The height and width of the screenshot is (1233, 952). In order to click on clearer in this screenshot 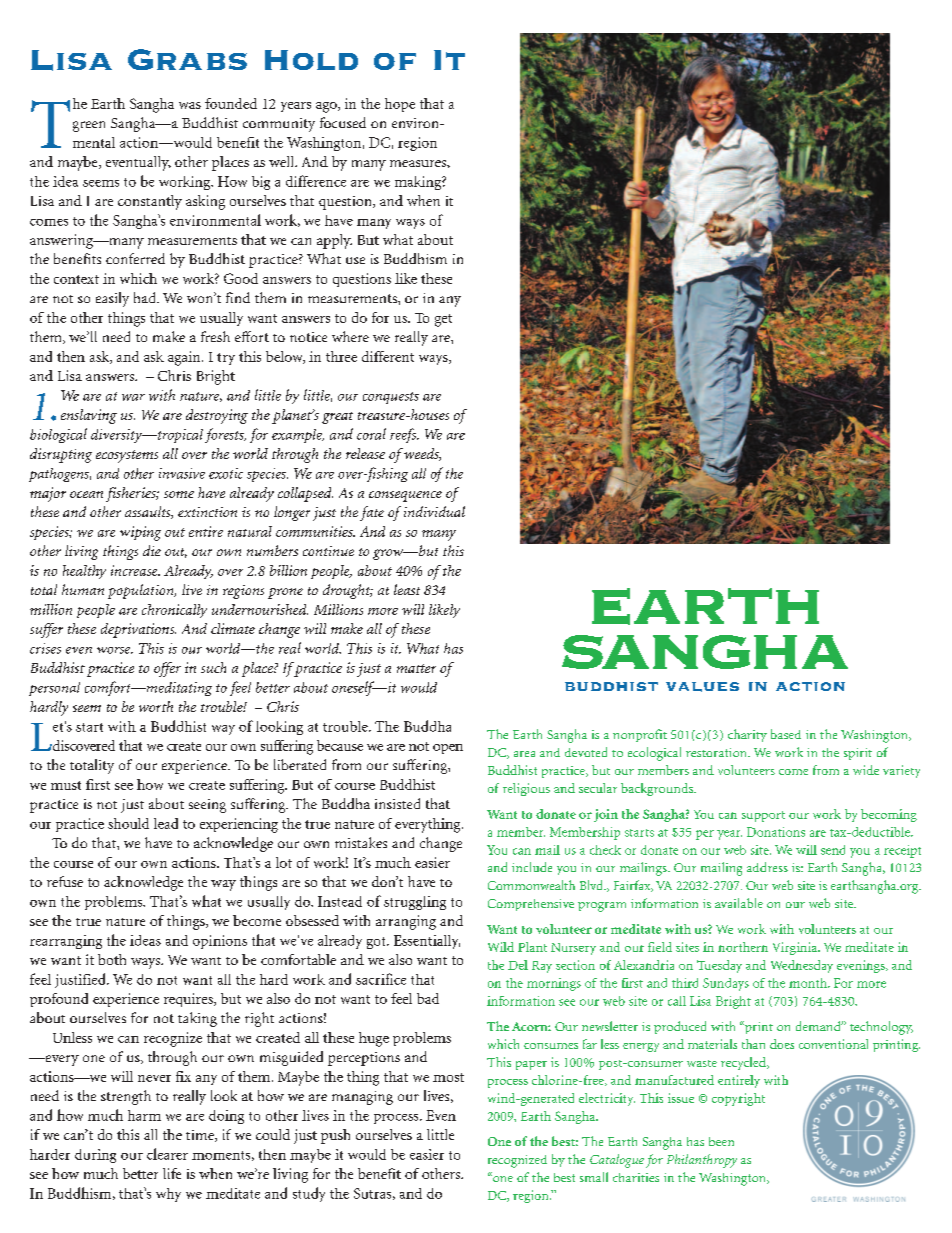, I will do `click(167, 1154)`.
